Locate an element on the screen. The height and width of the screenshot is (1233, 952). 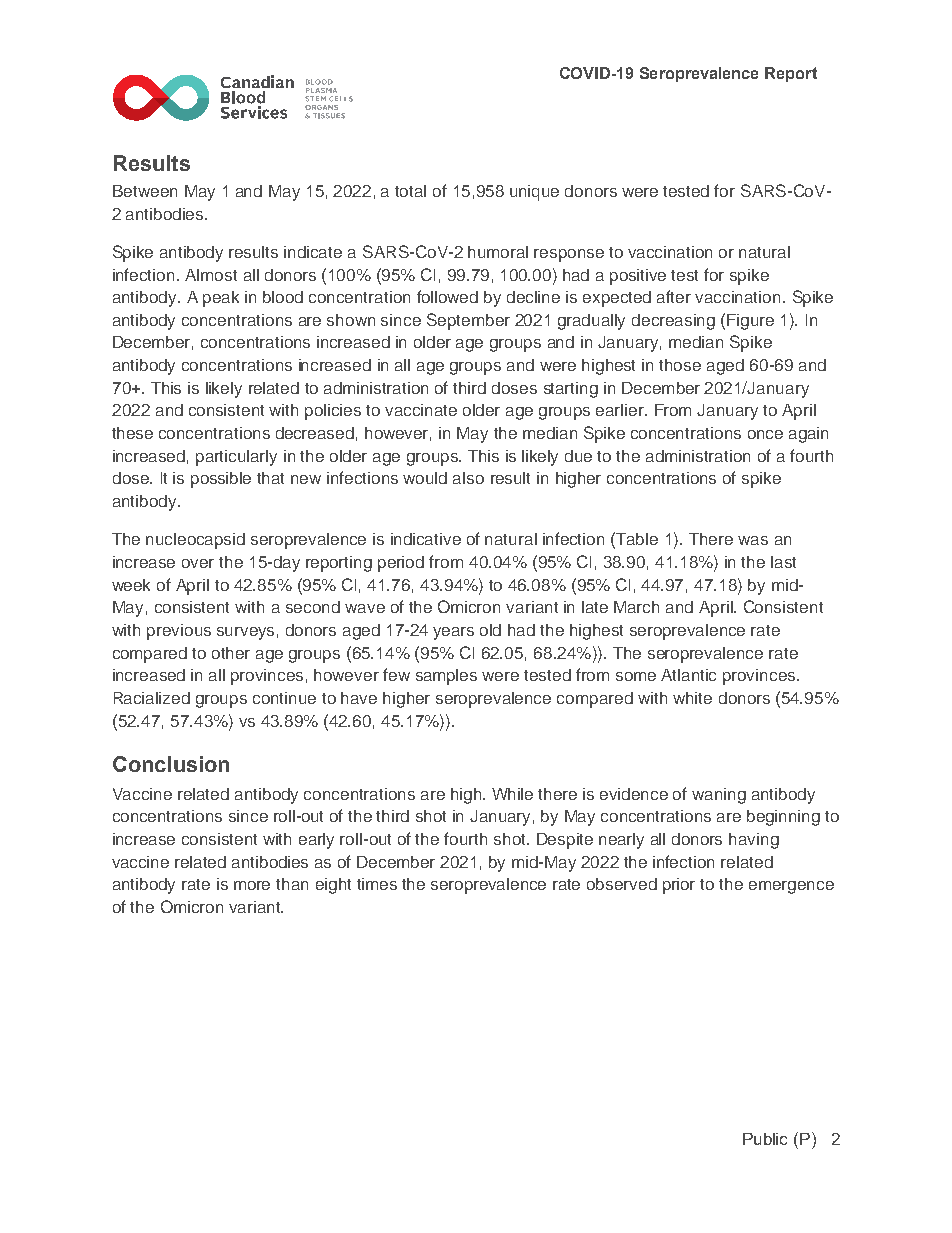
also is located at coordinates (468, 478).
